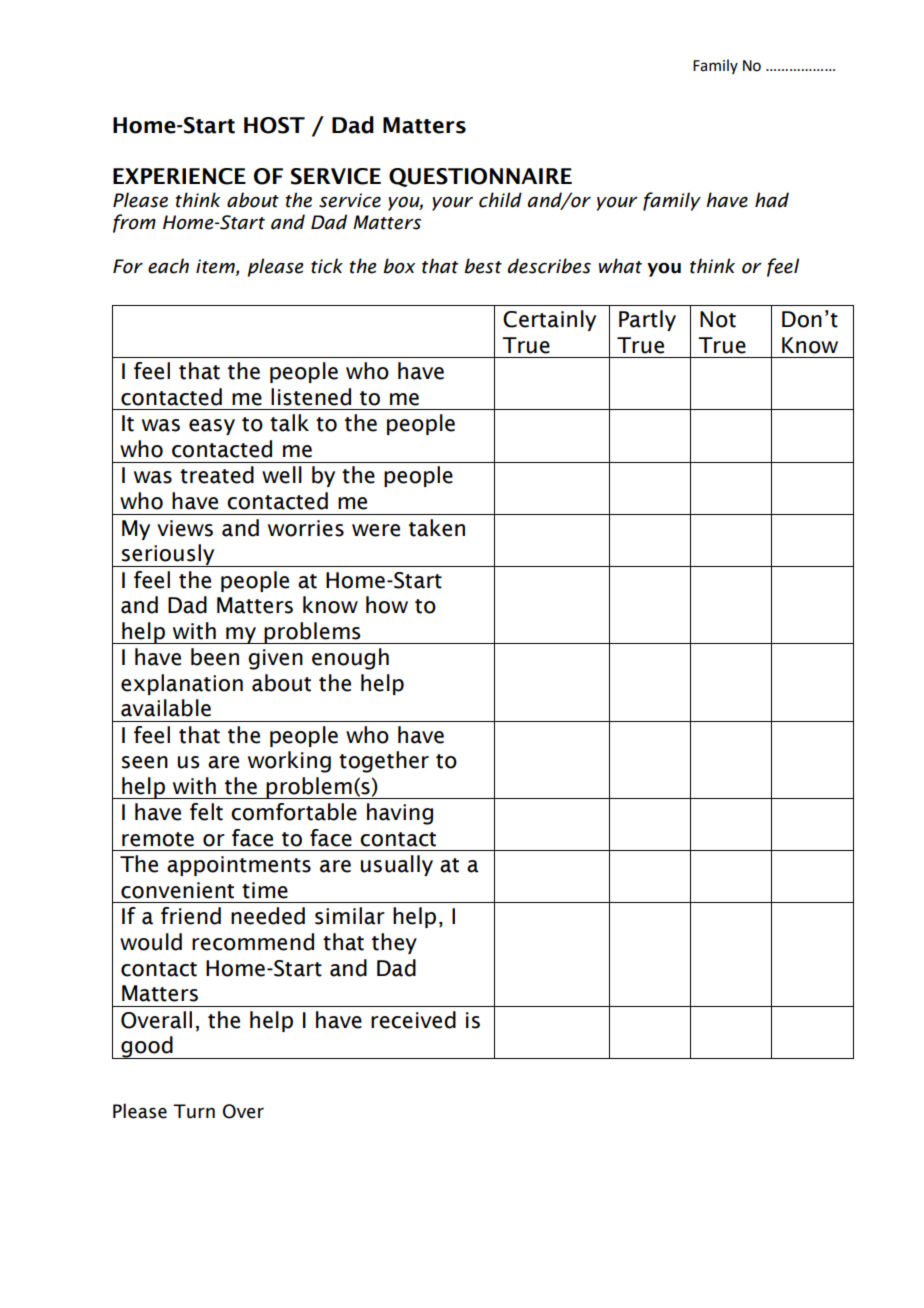 Image resolution: width=924 pixels, height=1308 pixels. What do you see at coordinates (239, 866) in the page?
I see `appointments` at bounding box center [239, 866].
